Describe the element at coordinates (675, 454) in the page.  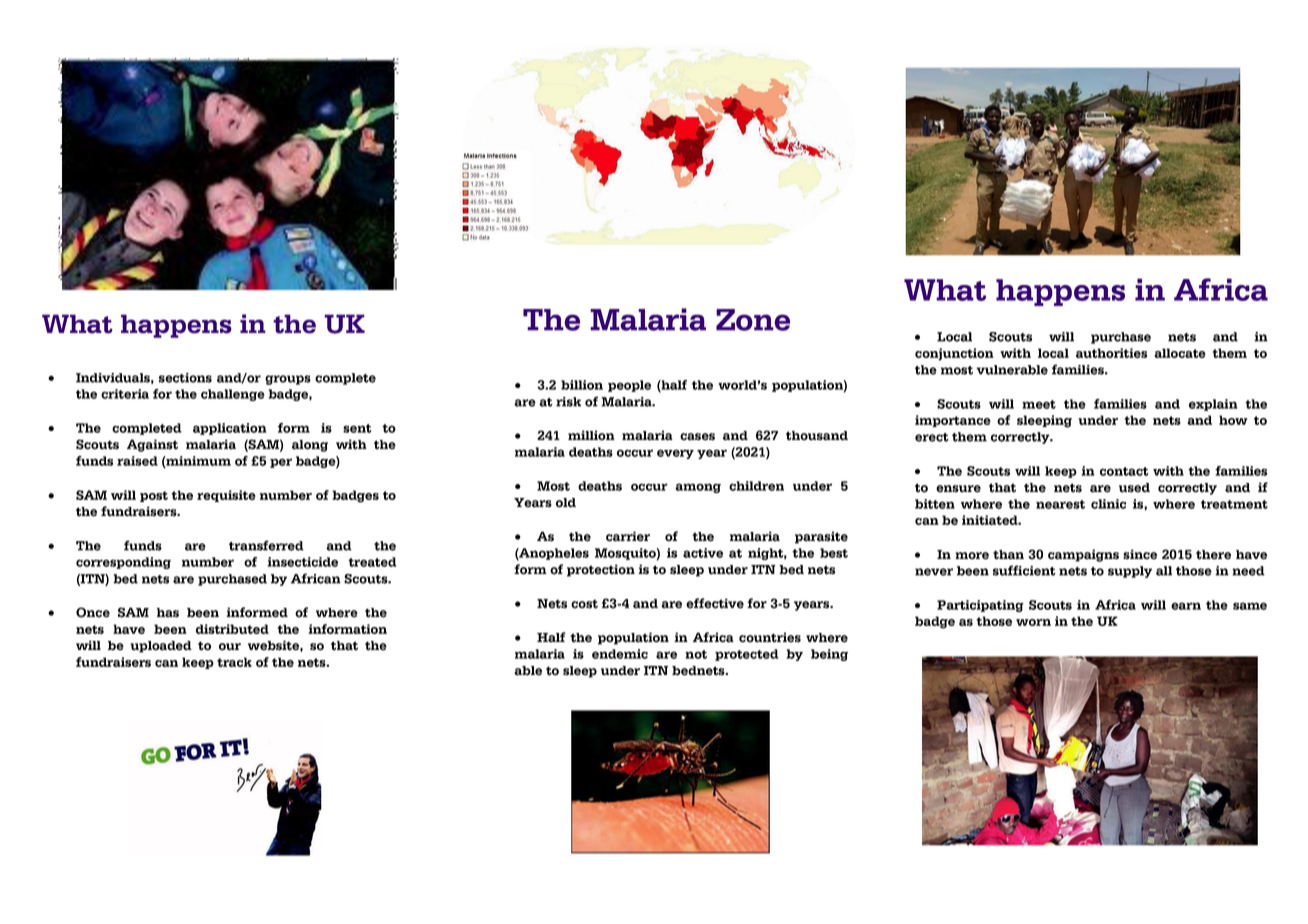
I see `every` at that location.
